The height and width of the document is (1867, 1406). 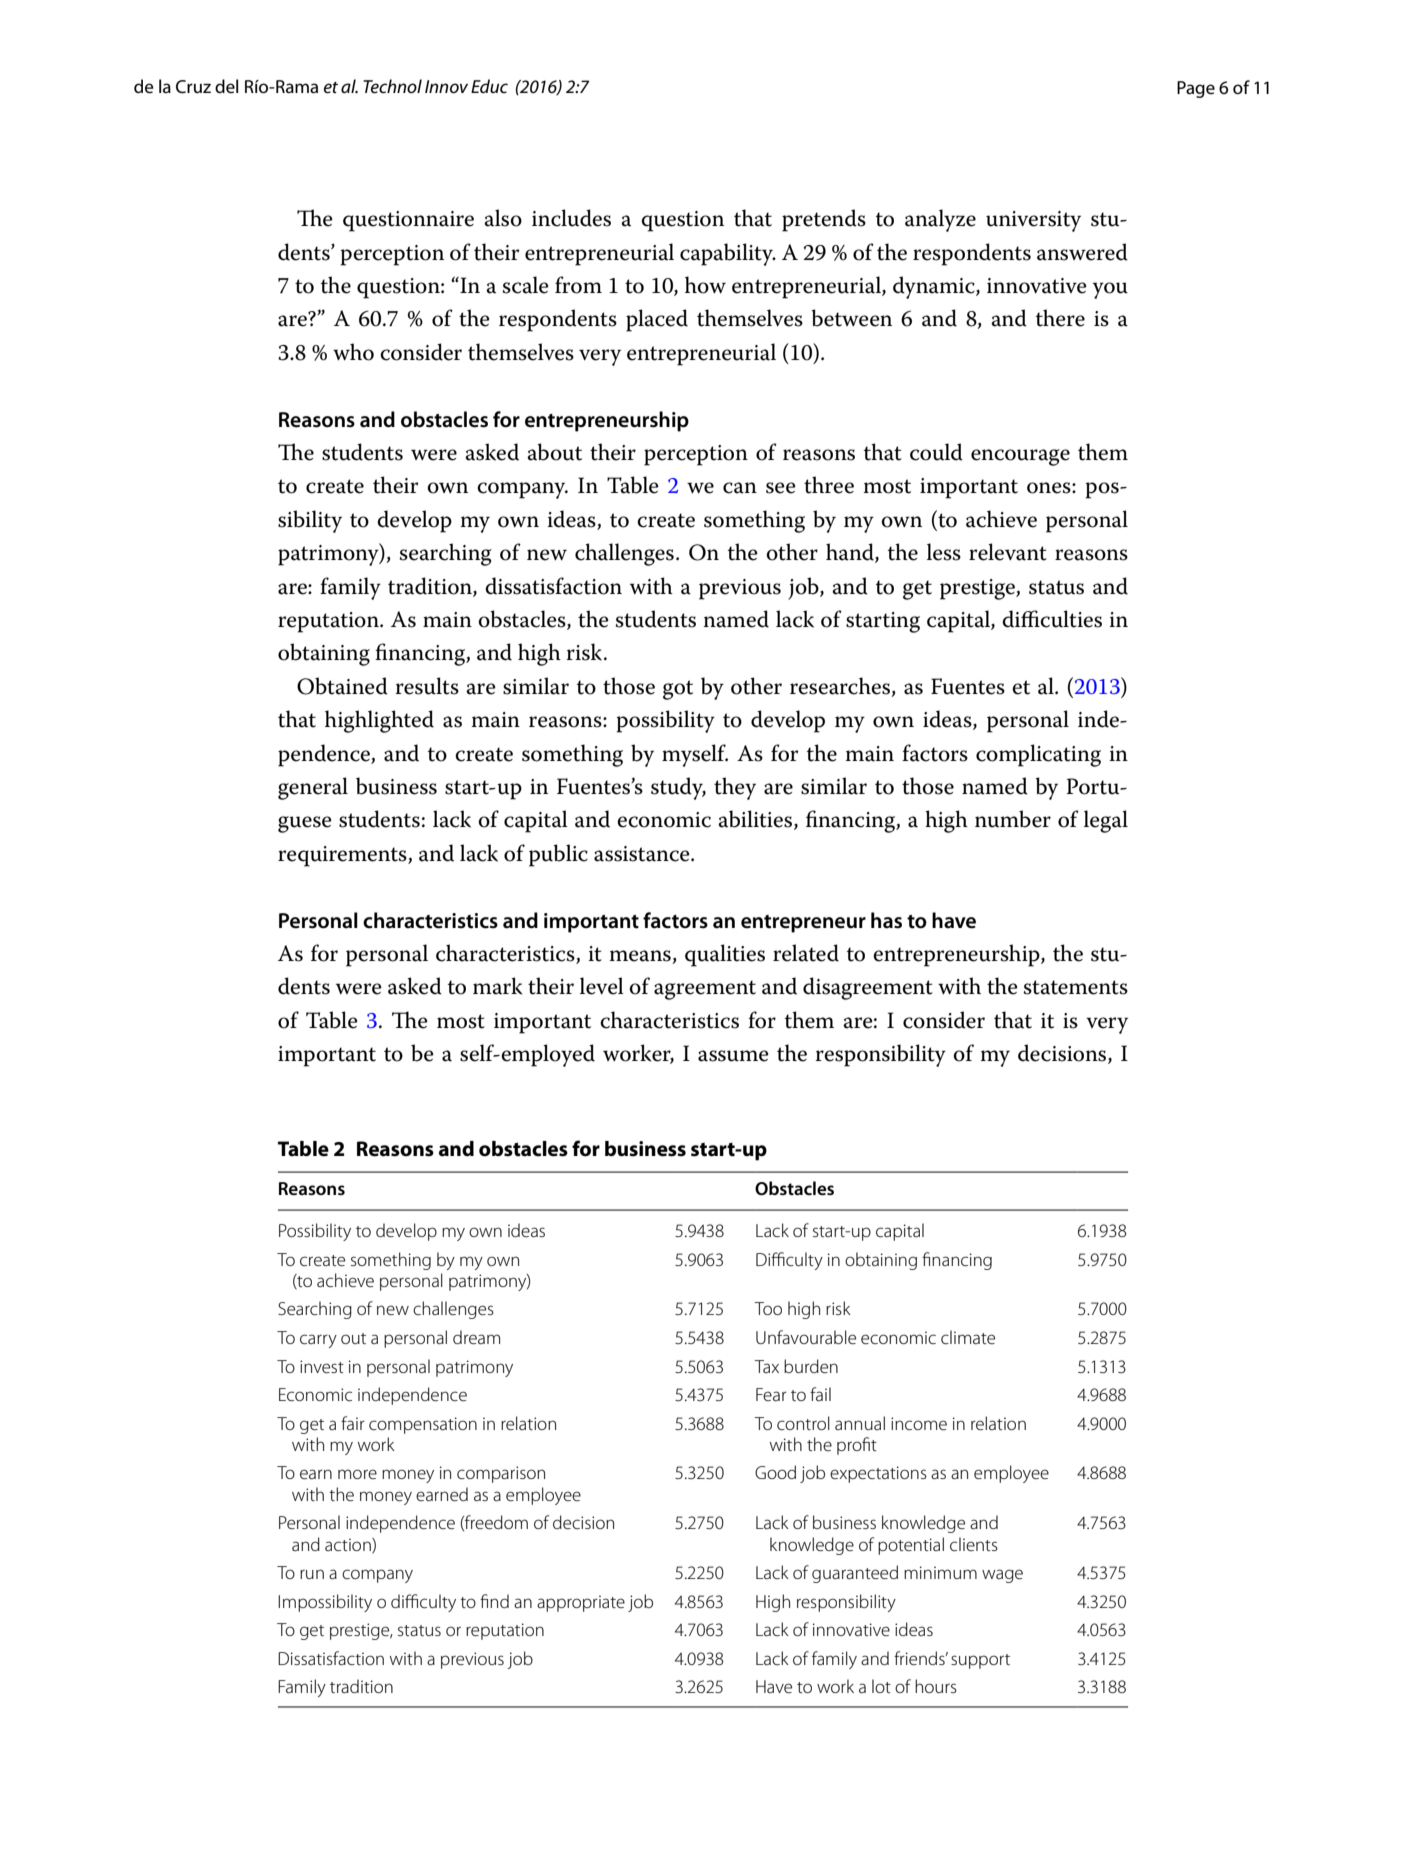 I want to click on run, so click(x=312, y=1574).
